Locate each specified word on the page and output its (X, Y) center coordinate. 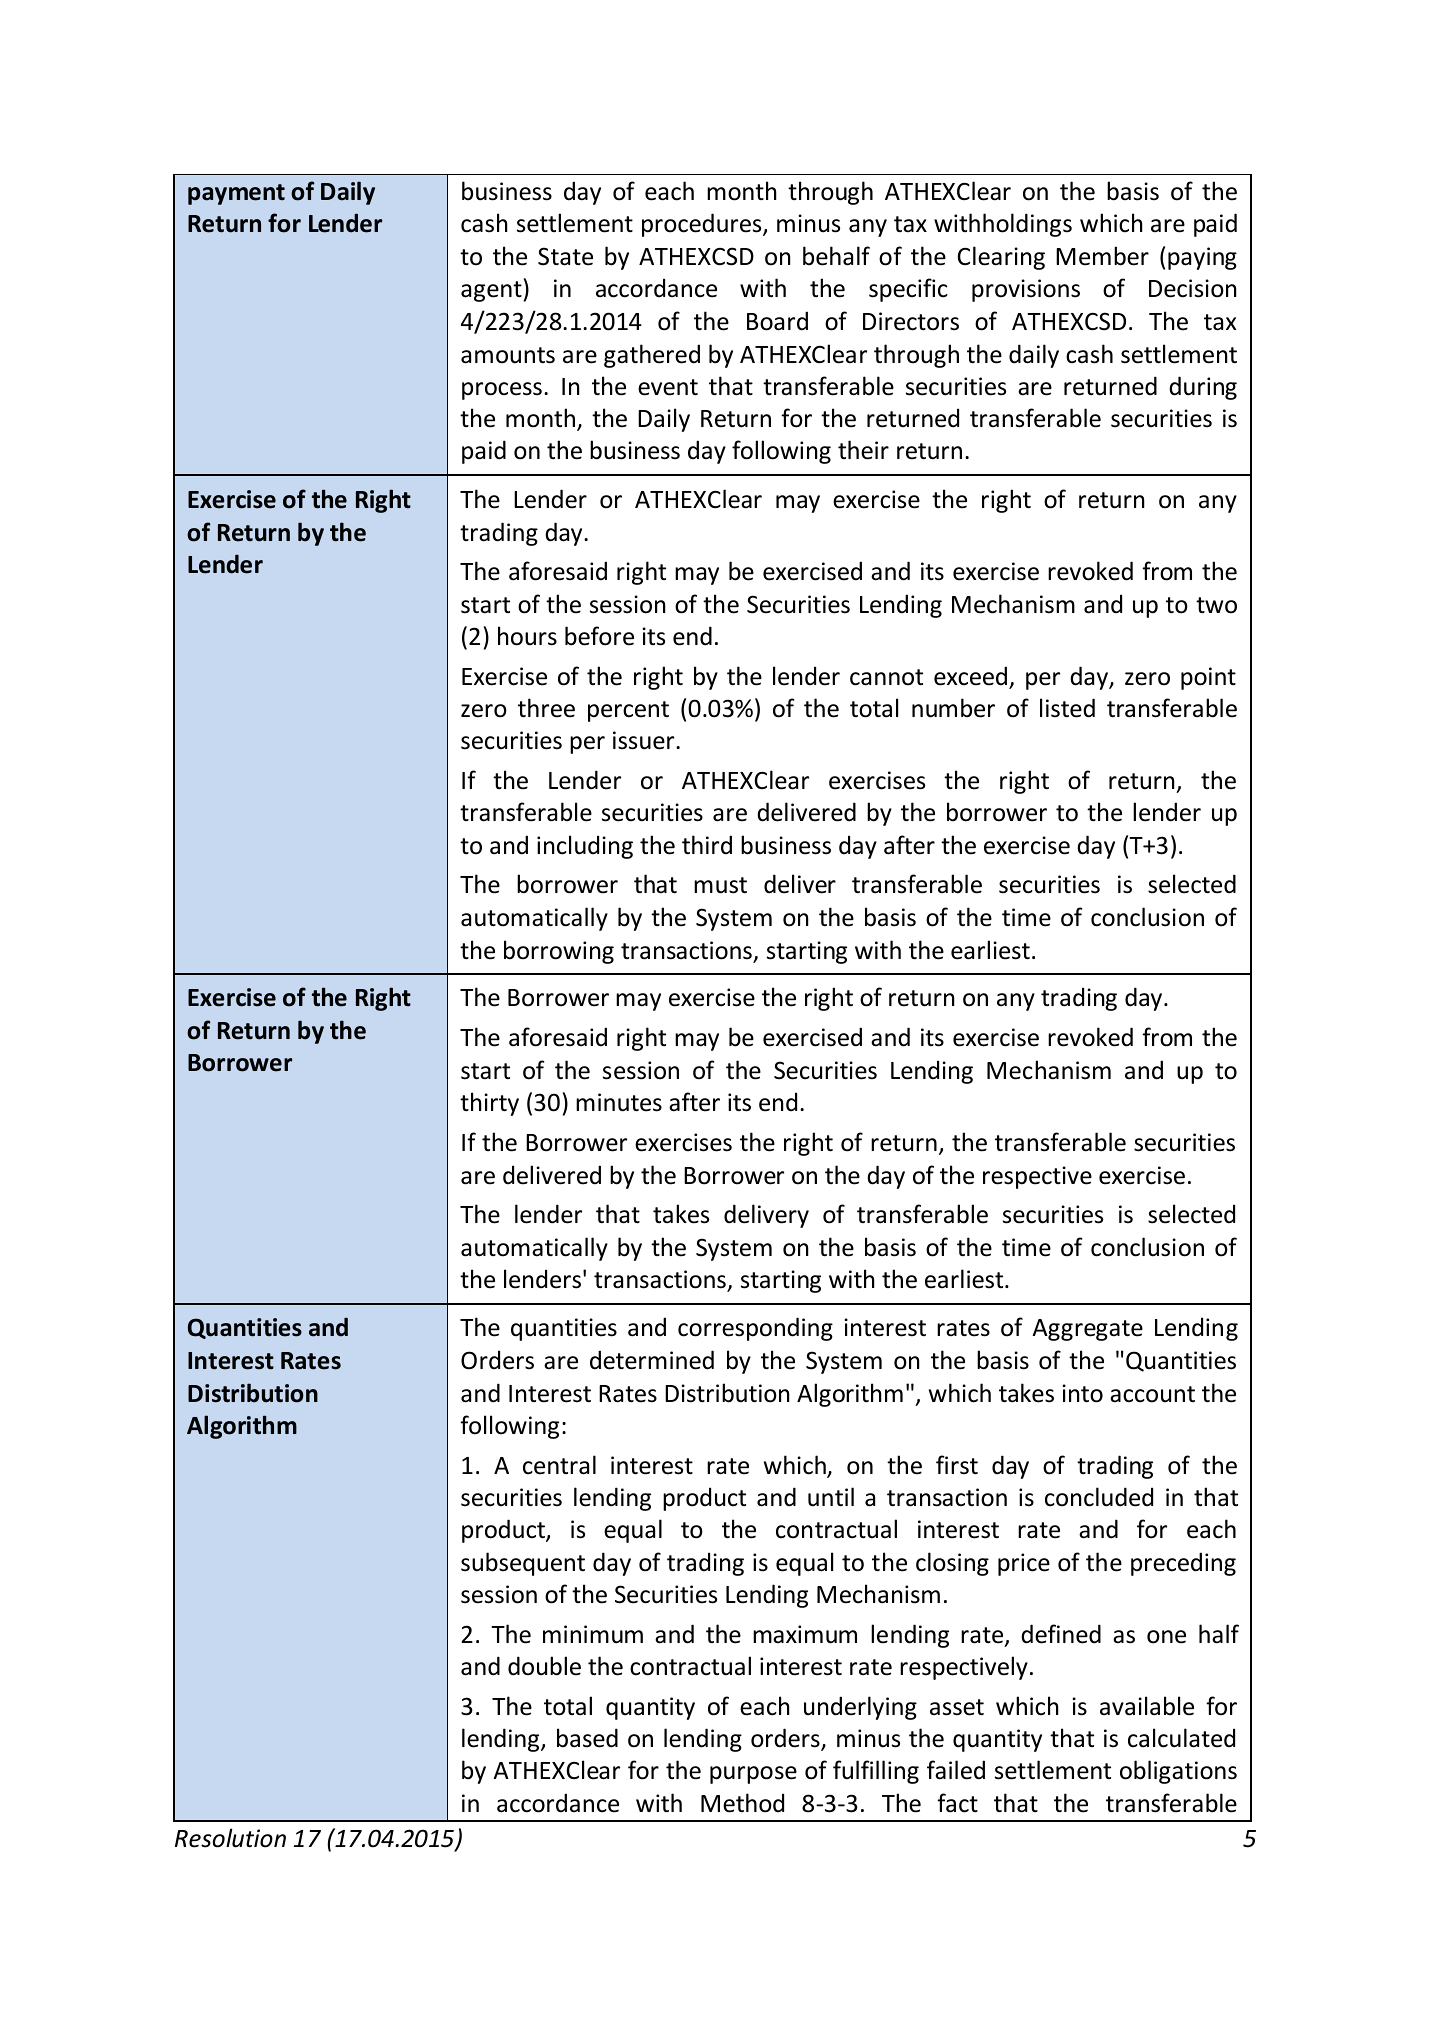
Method (742, 1803)
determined (652, 1360)
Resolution (230, 1838)
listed (1067, 708)
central (559, 1465)
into (1082, 1393)
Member (1102, 256)
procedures (703, 225)
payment (236, 194)
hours (527, 636)
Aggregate (1087, 1330)
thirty (489, 1104)
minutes (619, 1102)
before (599, 636)
